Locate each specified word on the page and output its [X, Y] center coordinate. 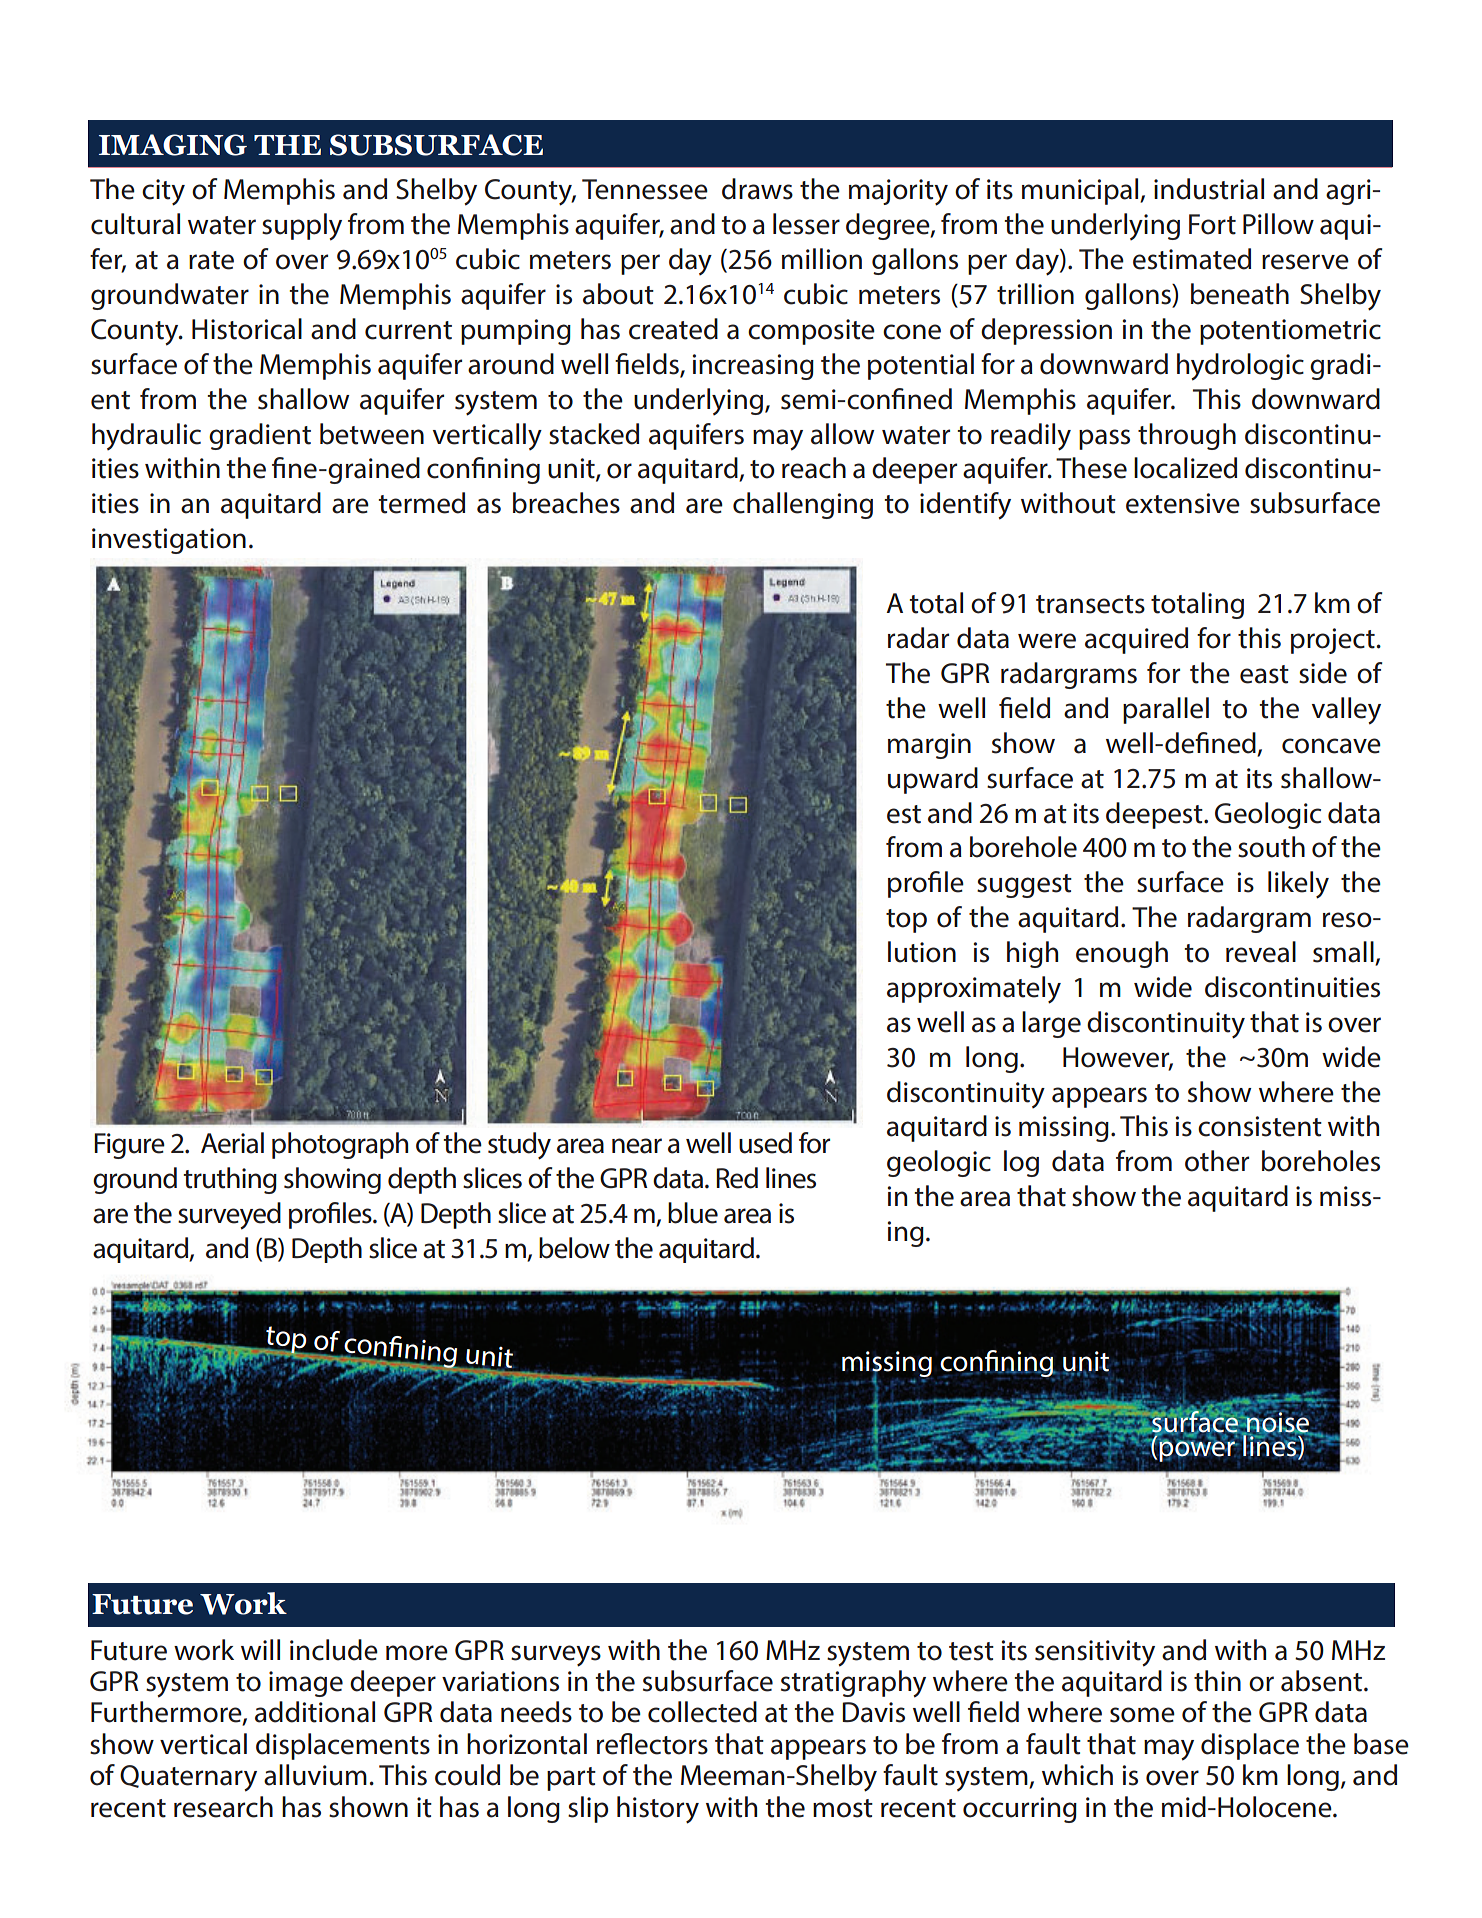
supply [302, 227]
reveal [1261, 952]
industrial [1209, 189]
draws [757, 189]
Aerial [232, 1143]
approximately [974, 990]
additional [315, 1712]
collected [702, 1712]
